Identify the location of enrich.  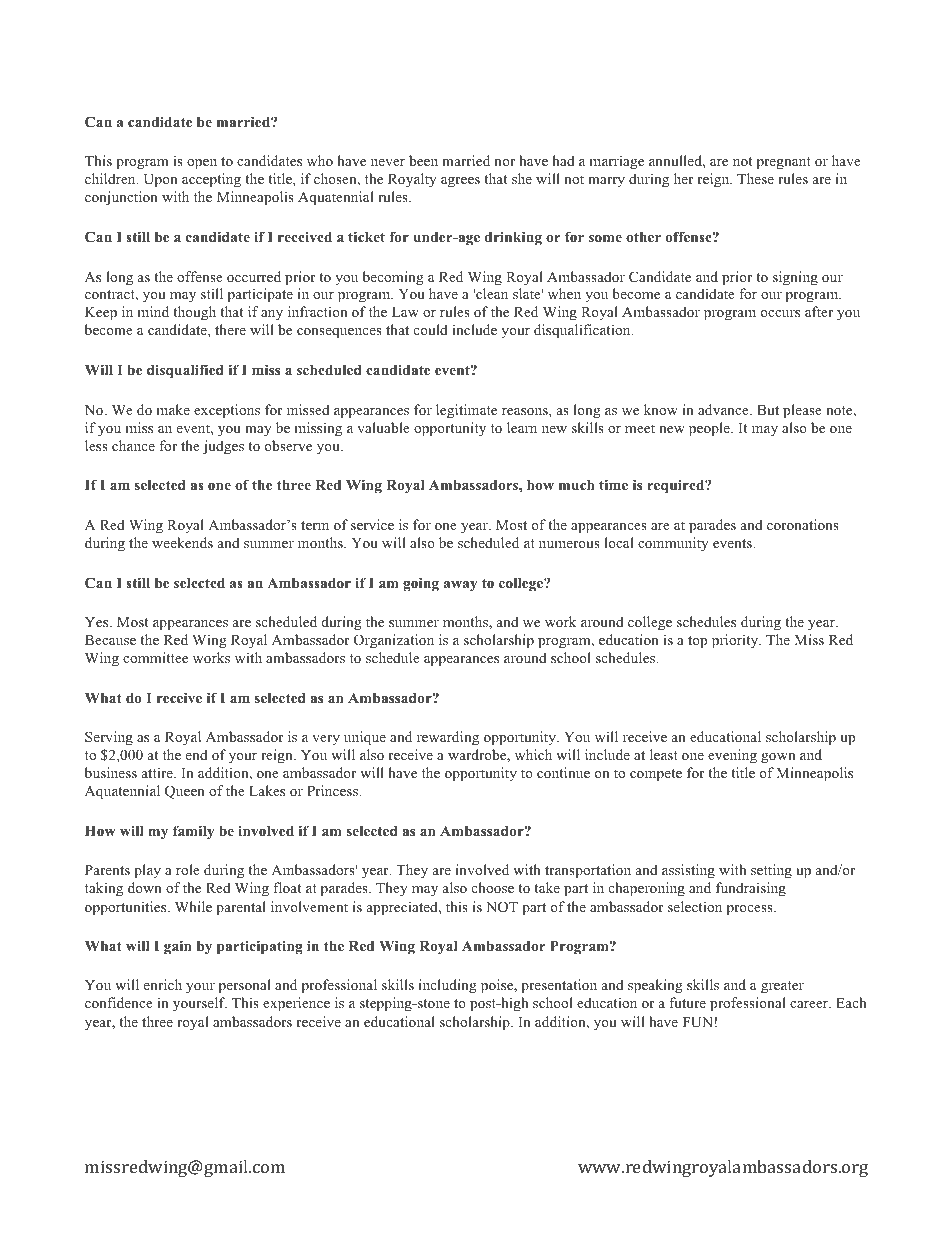
(163, 984).
